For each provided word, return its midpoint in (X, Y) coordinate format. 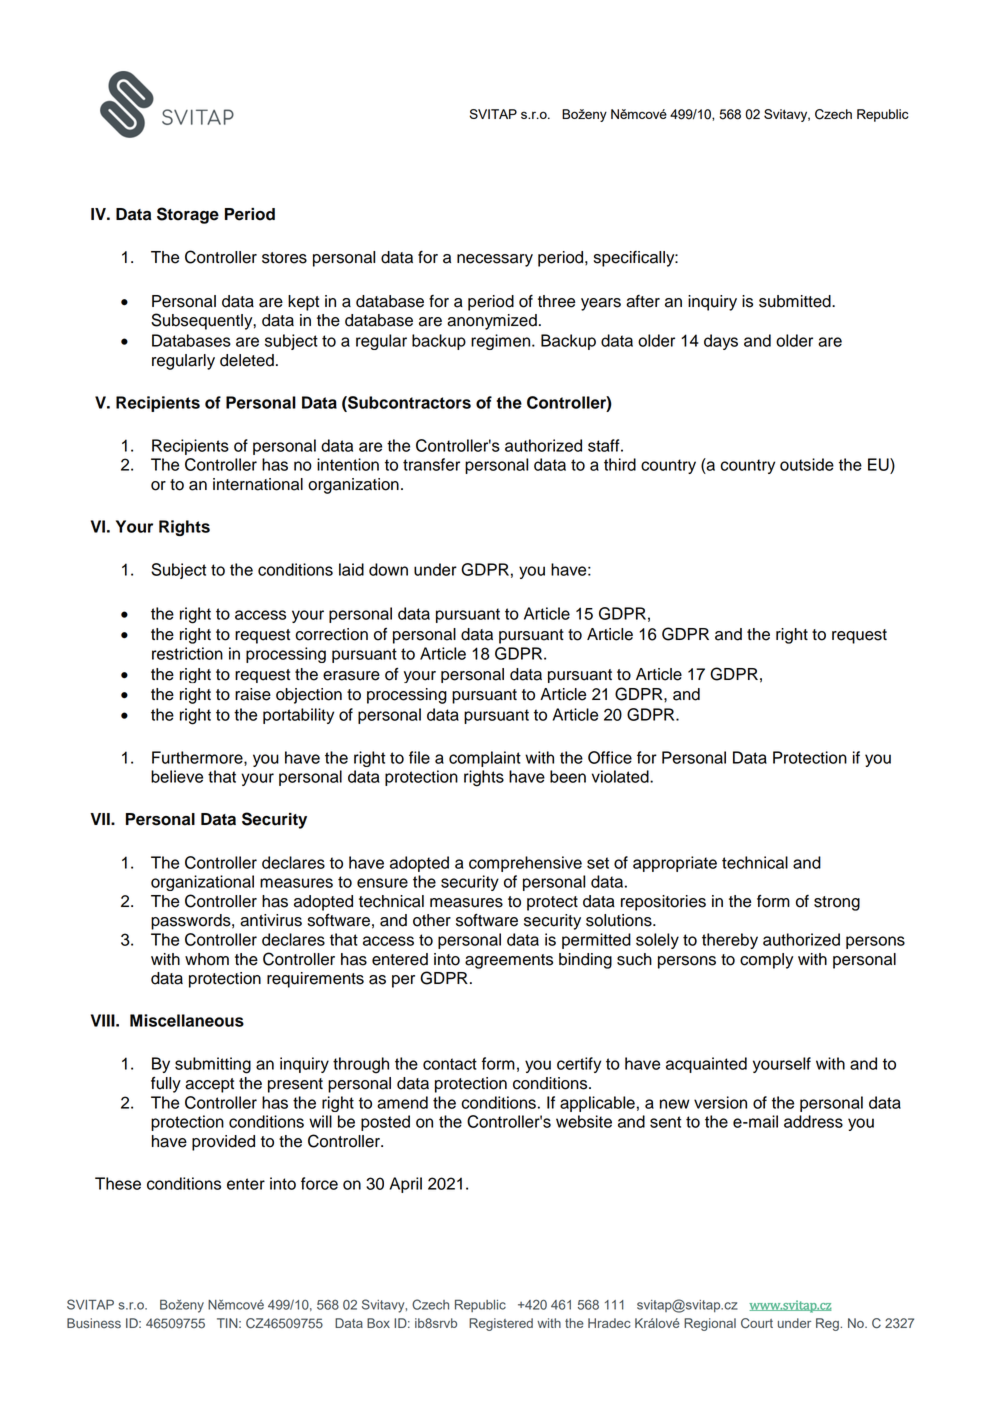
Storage (188, 215)
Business (94, 1323)
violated (621, 776)
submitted (796, 301)
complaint (485, 759)
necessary (495, 260)
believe (177, 776)
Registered (501, 1324)
